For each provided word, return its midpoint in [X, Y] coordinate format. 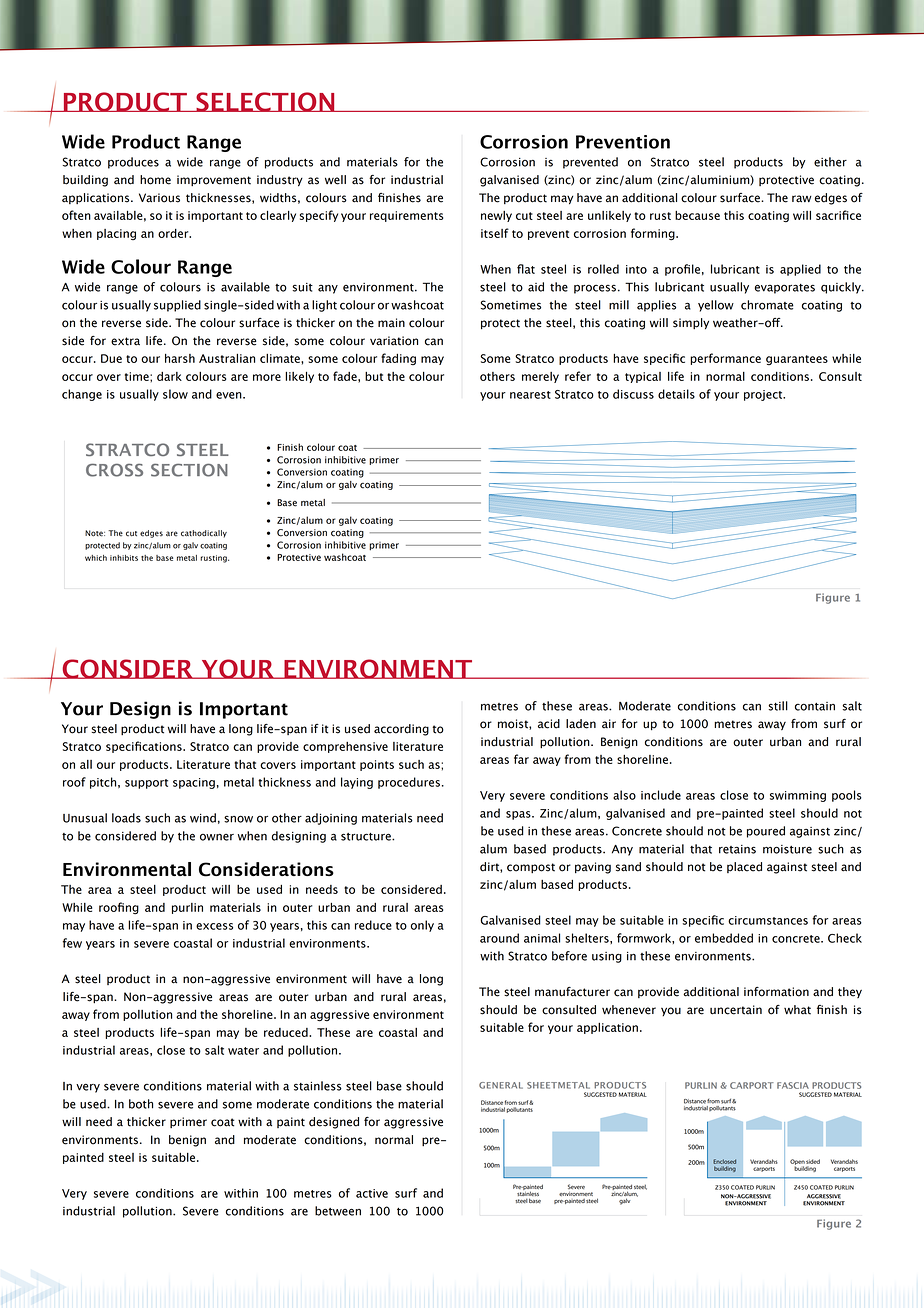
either [830, 162]
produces [133, 163]
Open [797, 1163]
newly [496, 216]
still [778, 706]
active [372, 1193]
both [141, 1104]
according [401, 730]
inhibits [124, 558]
